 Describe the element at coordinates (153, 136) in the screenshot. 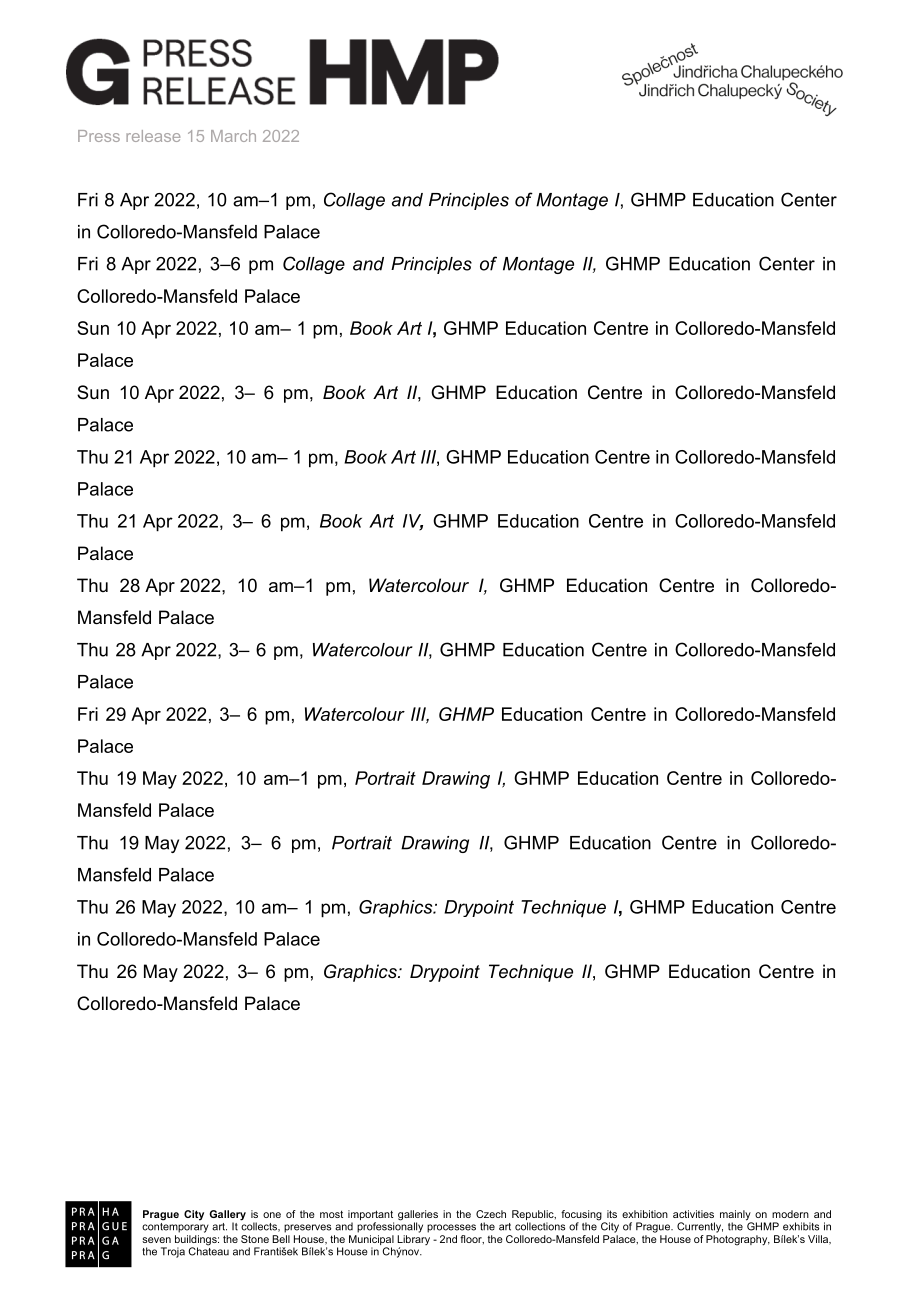

I see `release` at that location.
